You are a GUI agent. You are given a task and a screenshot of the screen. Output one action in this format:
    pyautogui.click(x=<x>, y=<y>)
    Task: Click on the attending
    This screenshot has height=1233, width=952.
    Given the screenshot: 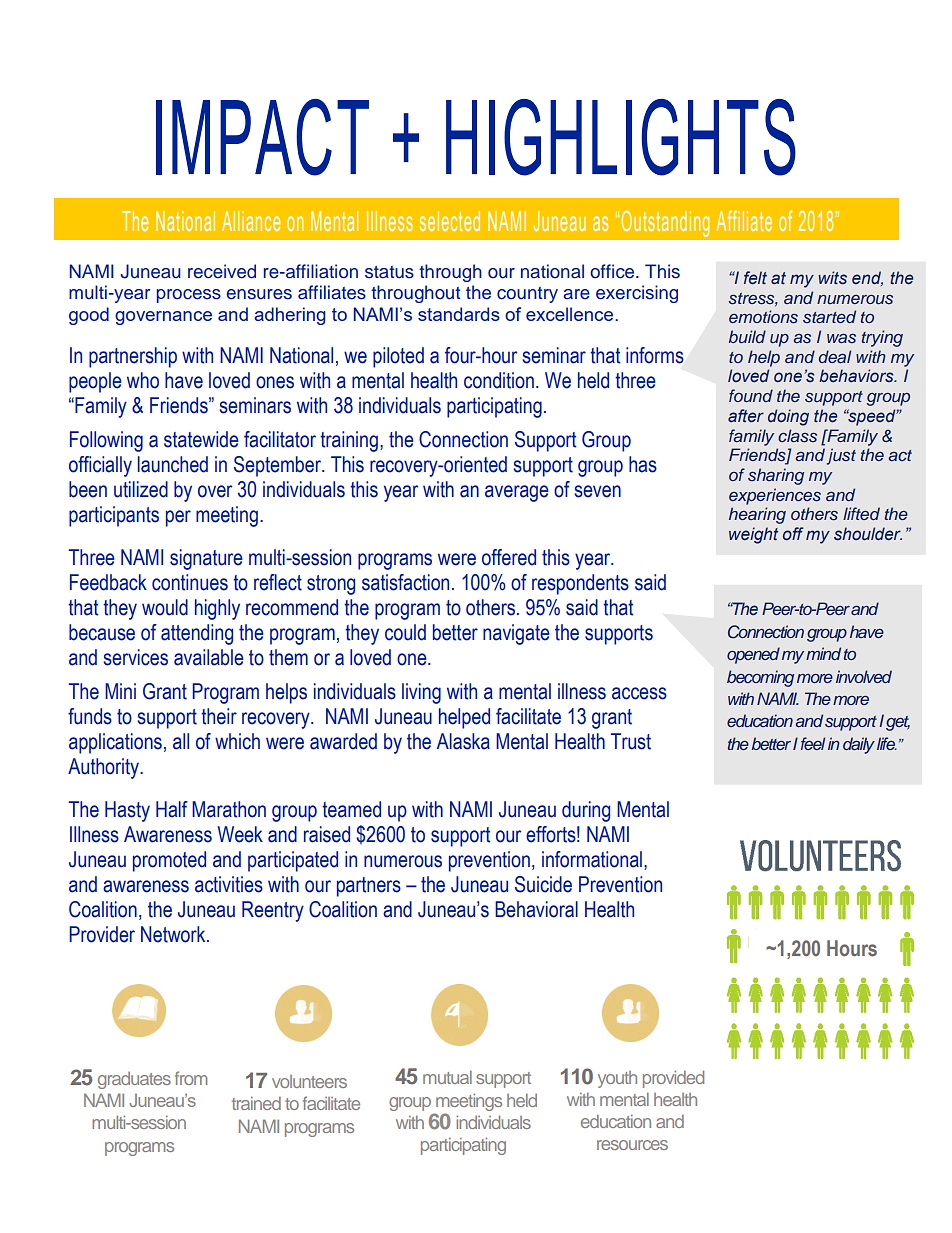 What is the action you would take?
    pyautogui.click(x=197, y=634)
